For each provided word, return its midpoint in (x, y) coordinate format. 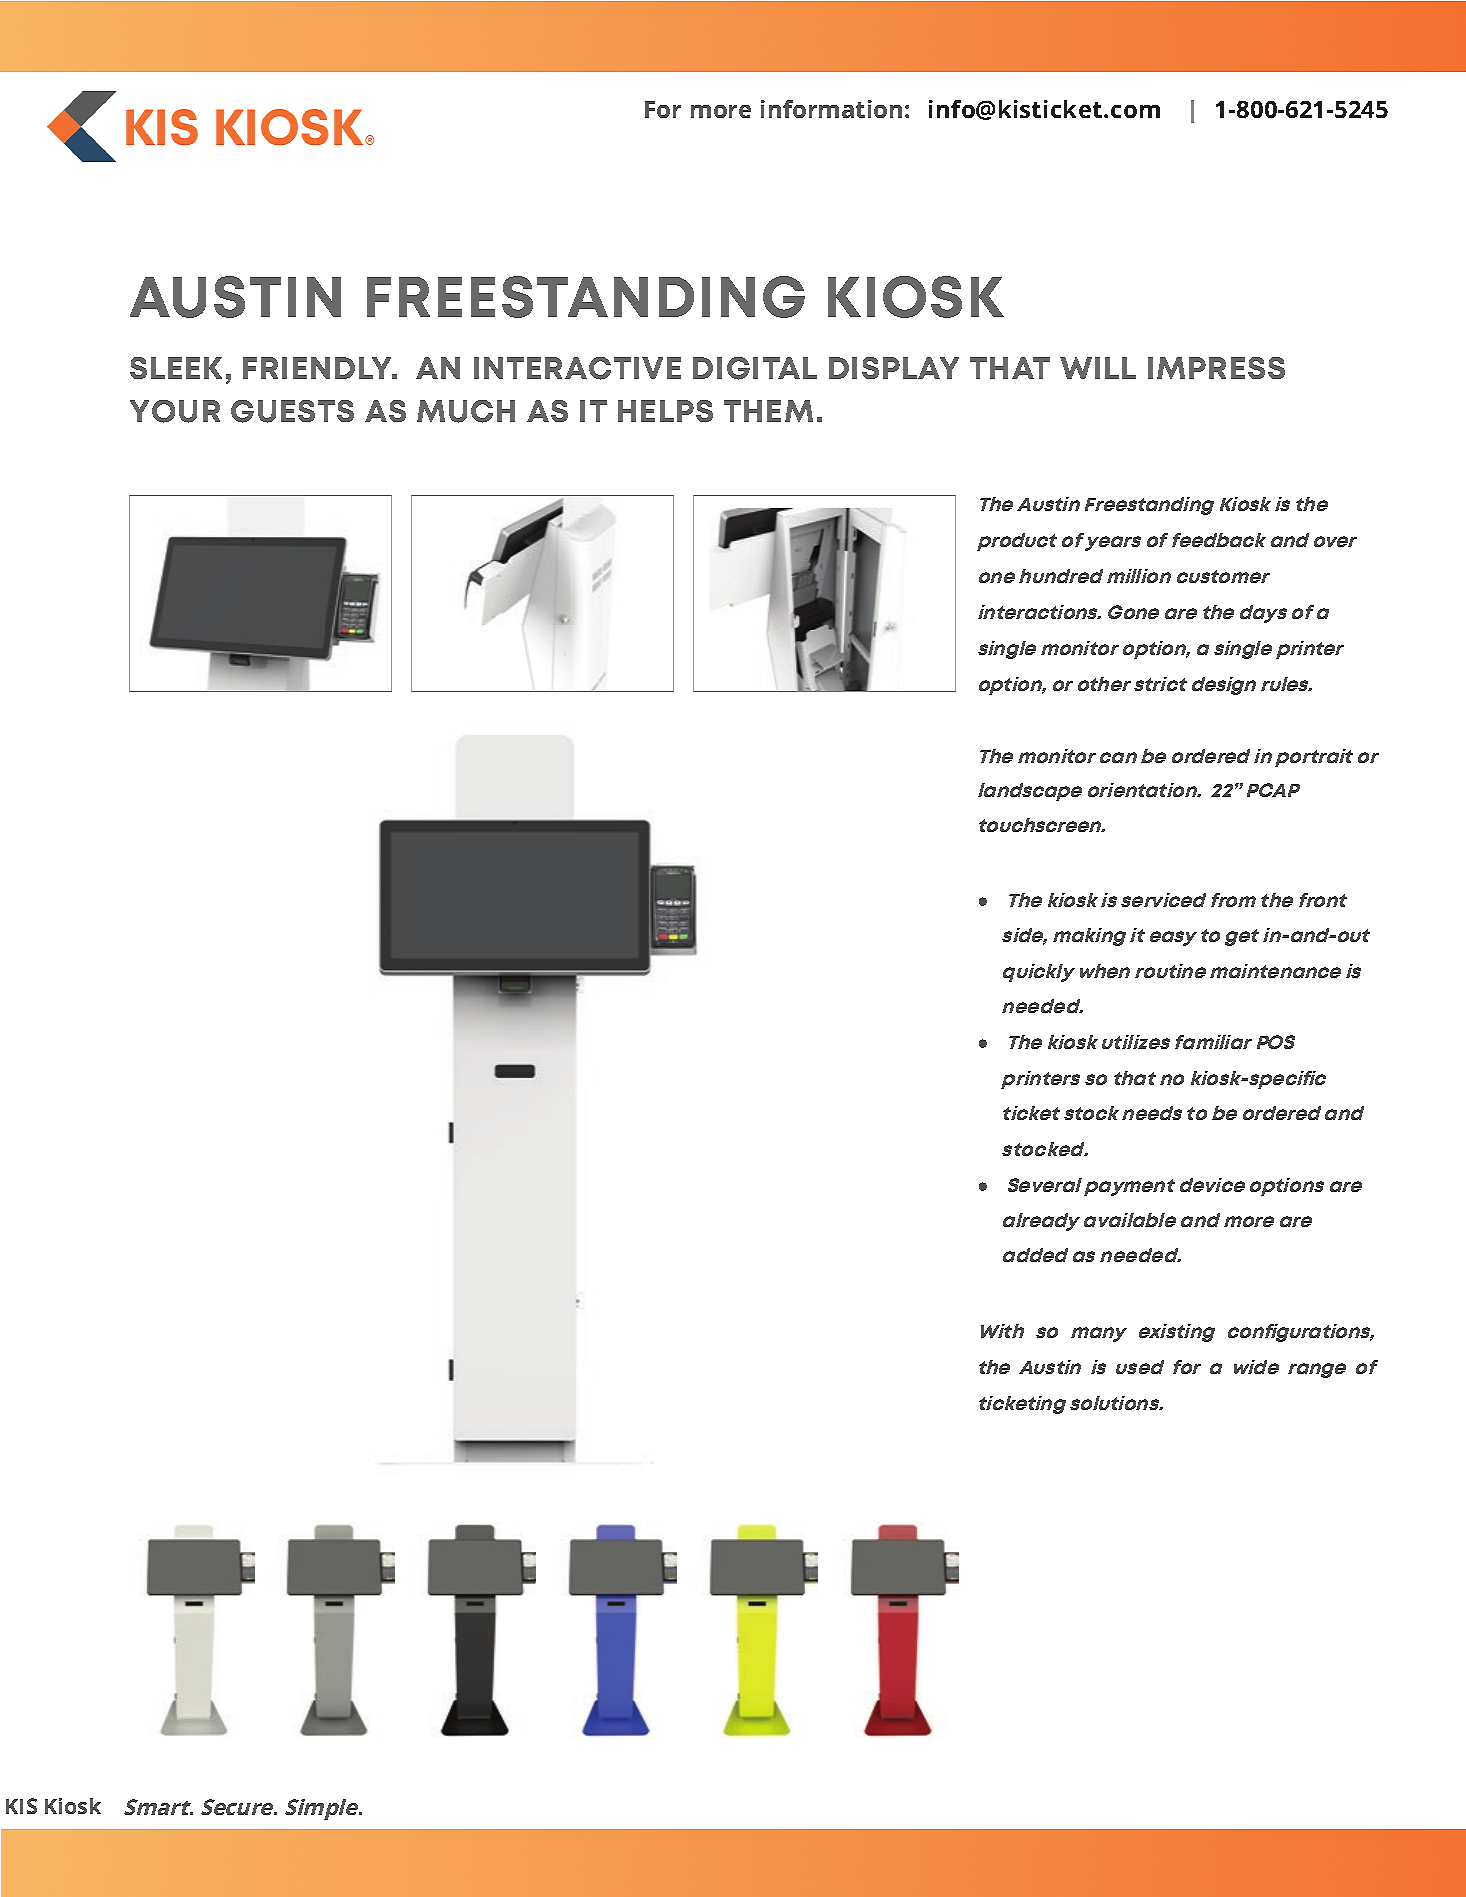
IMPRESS (1216, 368)
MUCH (466, 411)
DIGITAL (755, 368)
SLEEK (176, 368)
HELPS (665, 411)
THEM (768, 411)
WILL (1098, 368)
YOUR (175, 411)
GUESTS (292, 411)
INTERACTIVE (577, 368)
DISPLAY (894, 368)
